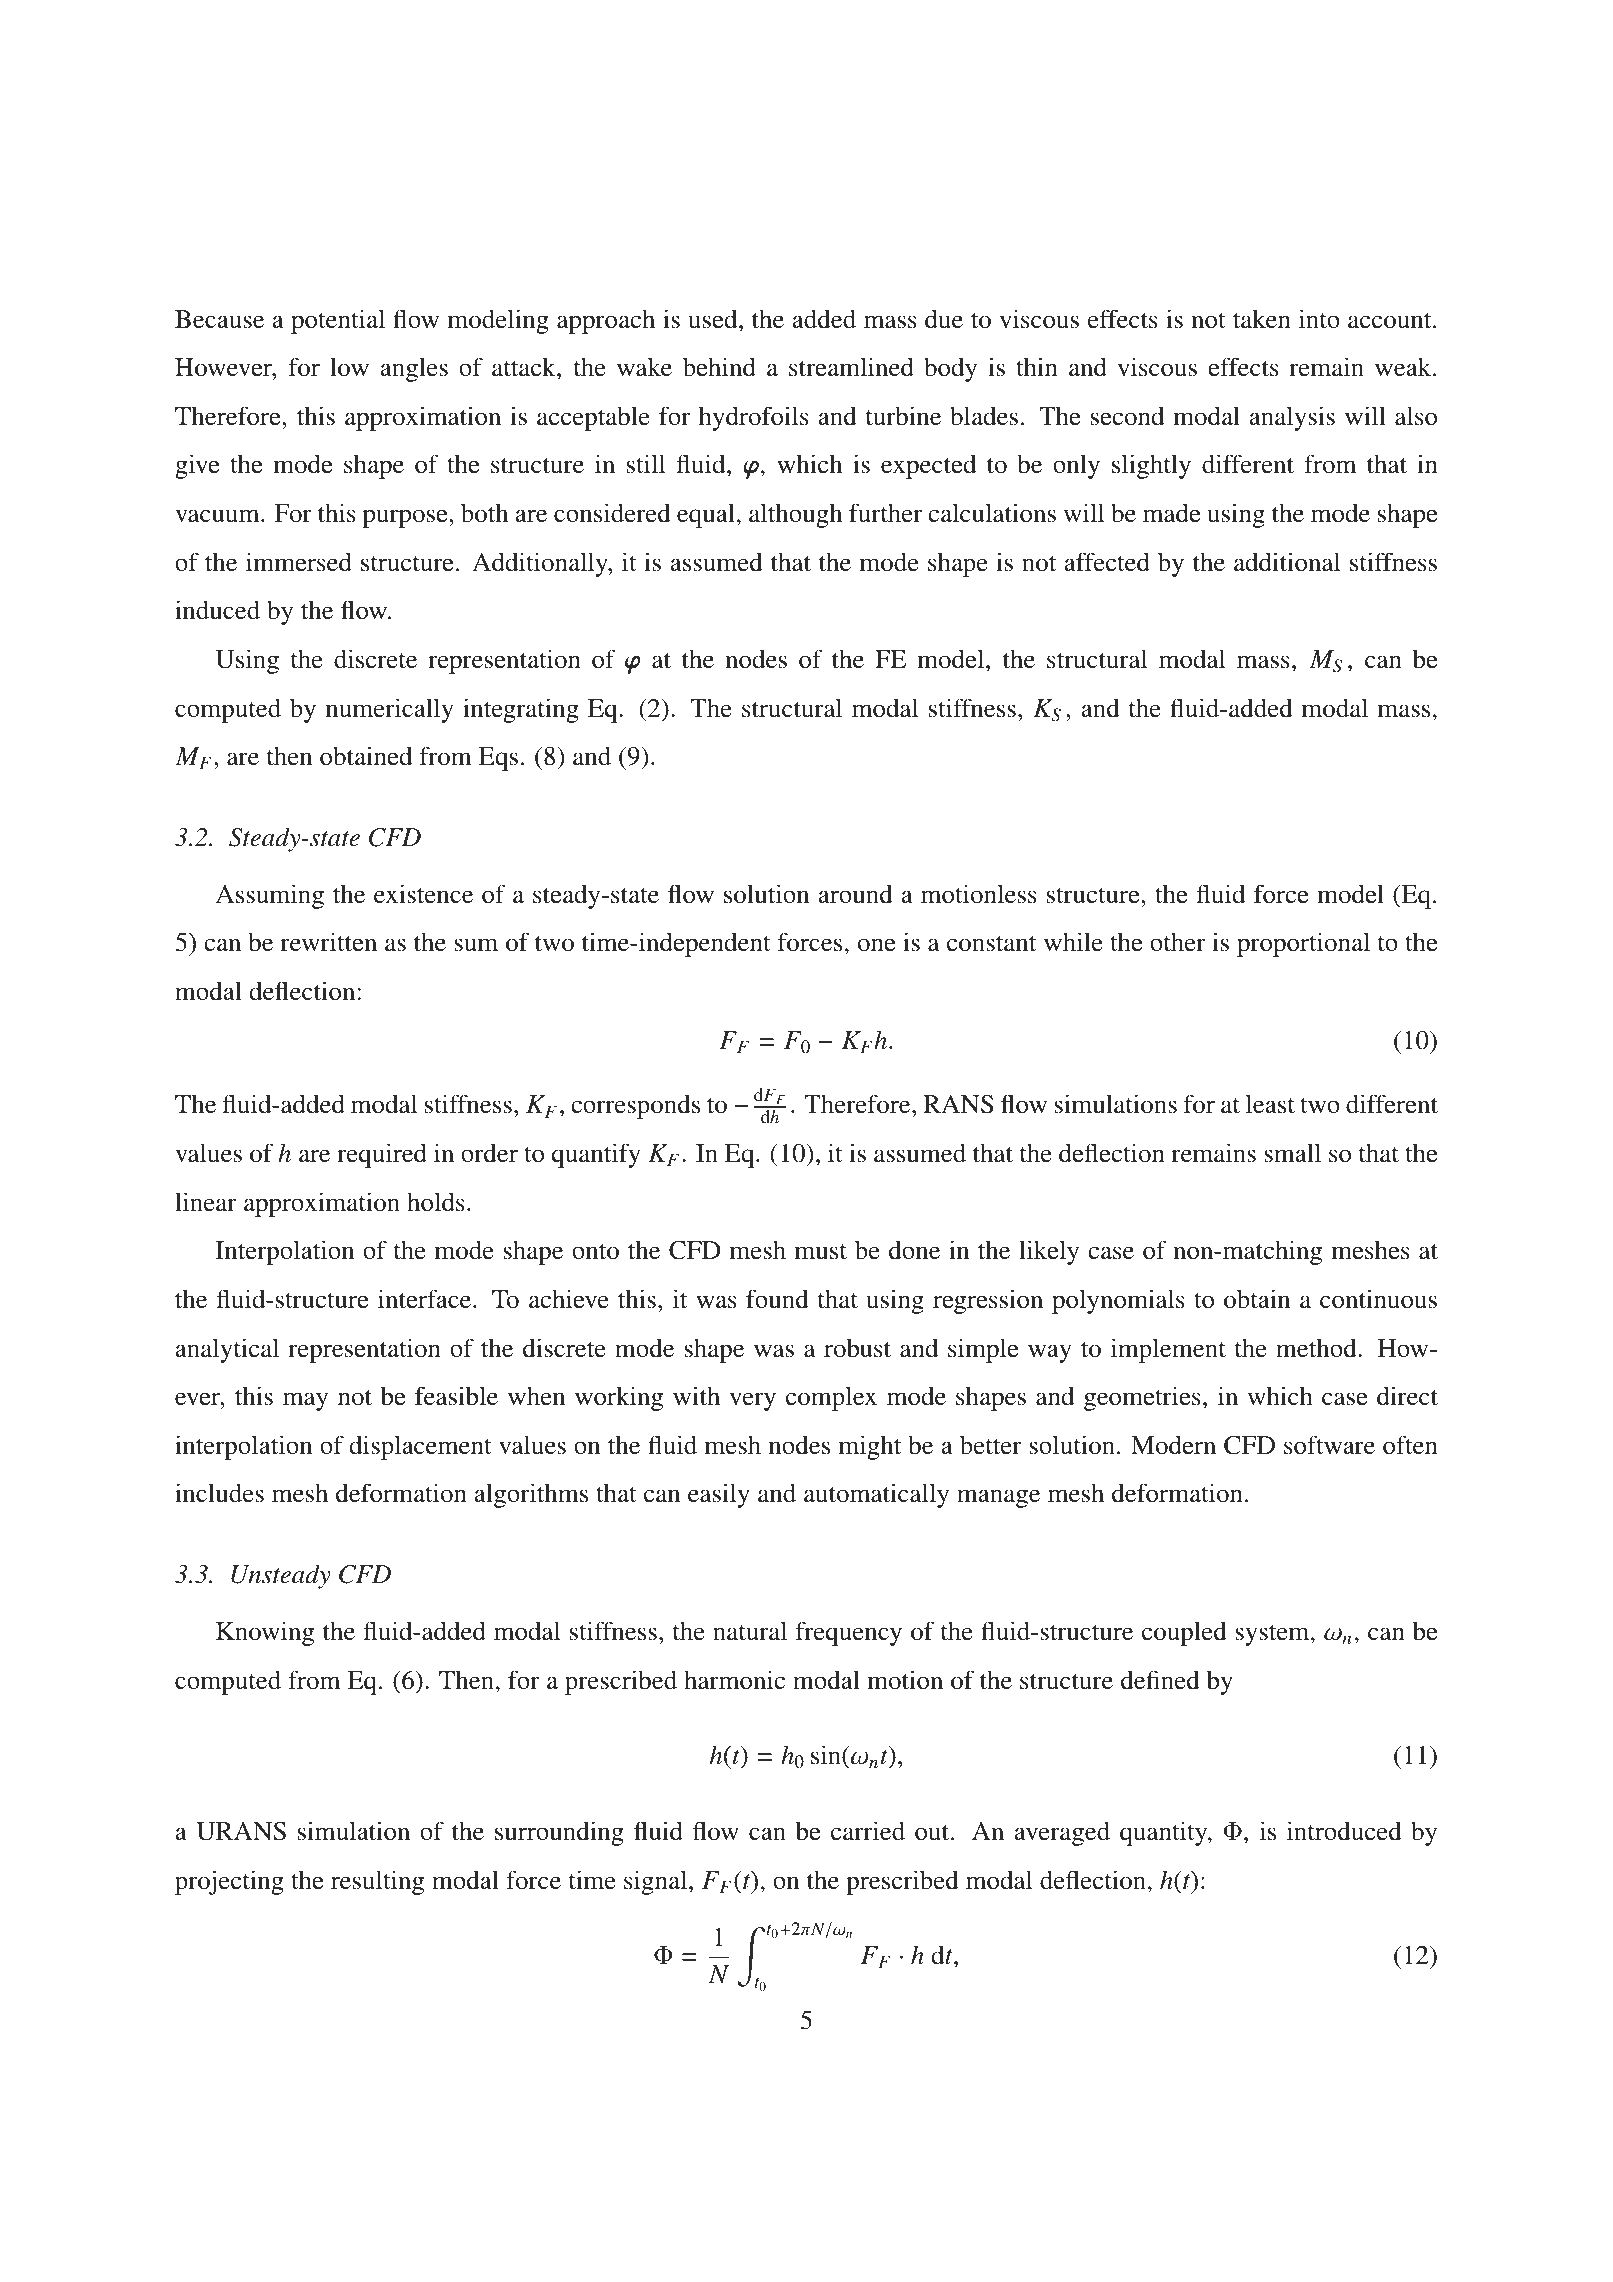 The height and width of the screenshot is (2282, 1613). What do you see at coordinates (1317, 1348) in the screenshot?
I see `method` at bounding box center [1317, 1348].
